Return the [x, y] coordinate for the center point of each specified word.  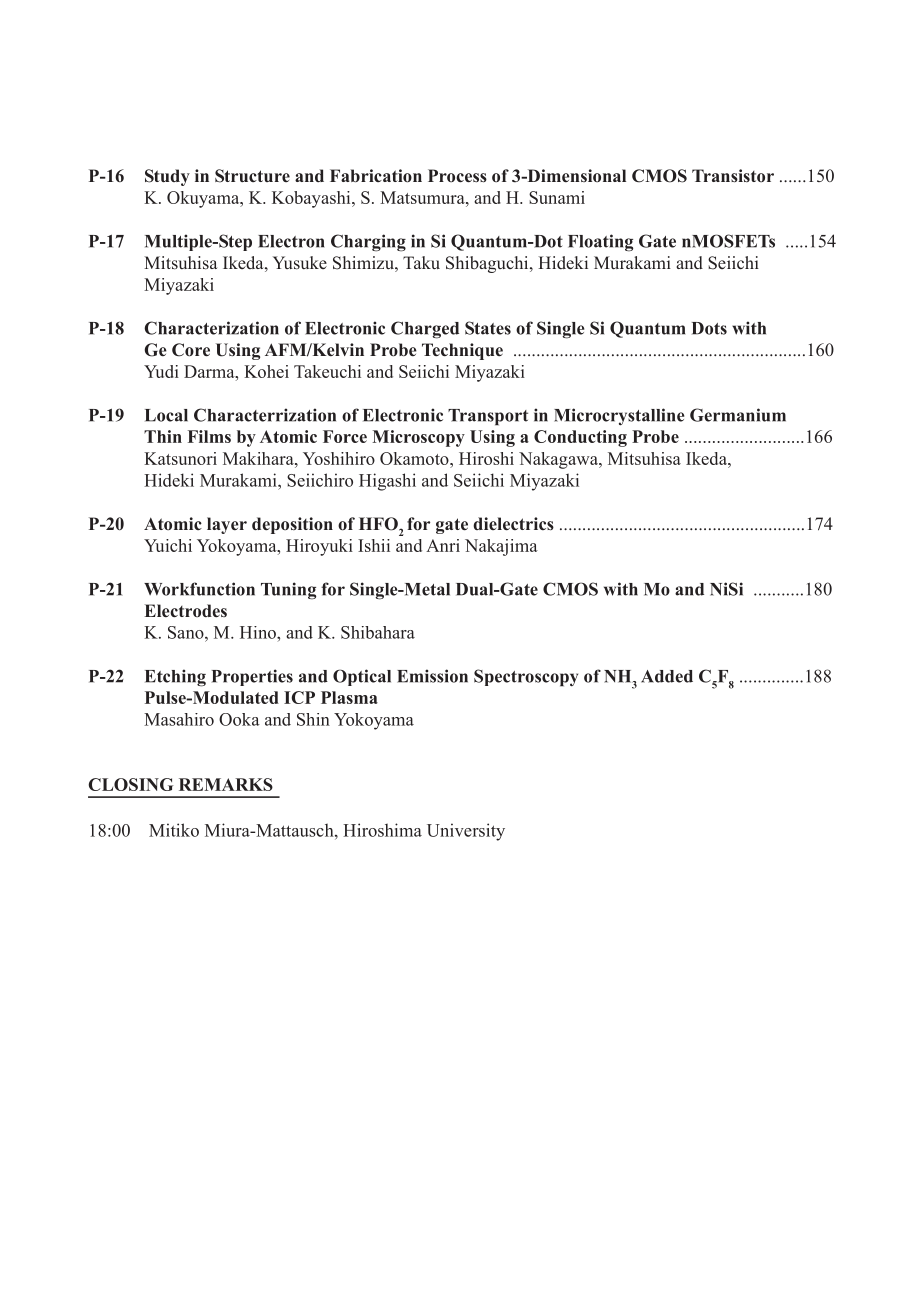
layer [227, 525]
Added [667, 676]
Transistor [733, 176]
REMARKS [226, 784]
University [466, 832]
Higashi [387, 482]
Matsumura [423, 197]
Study [167, 177]
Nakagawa [559, 460]
